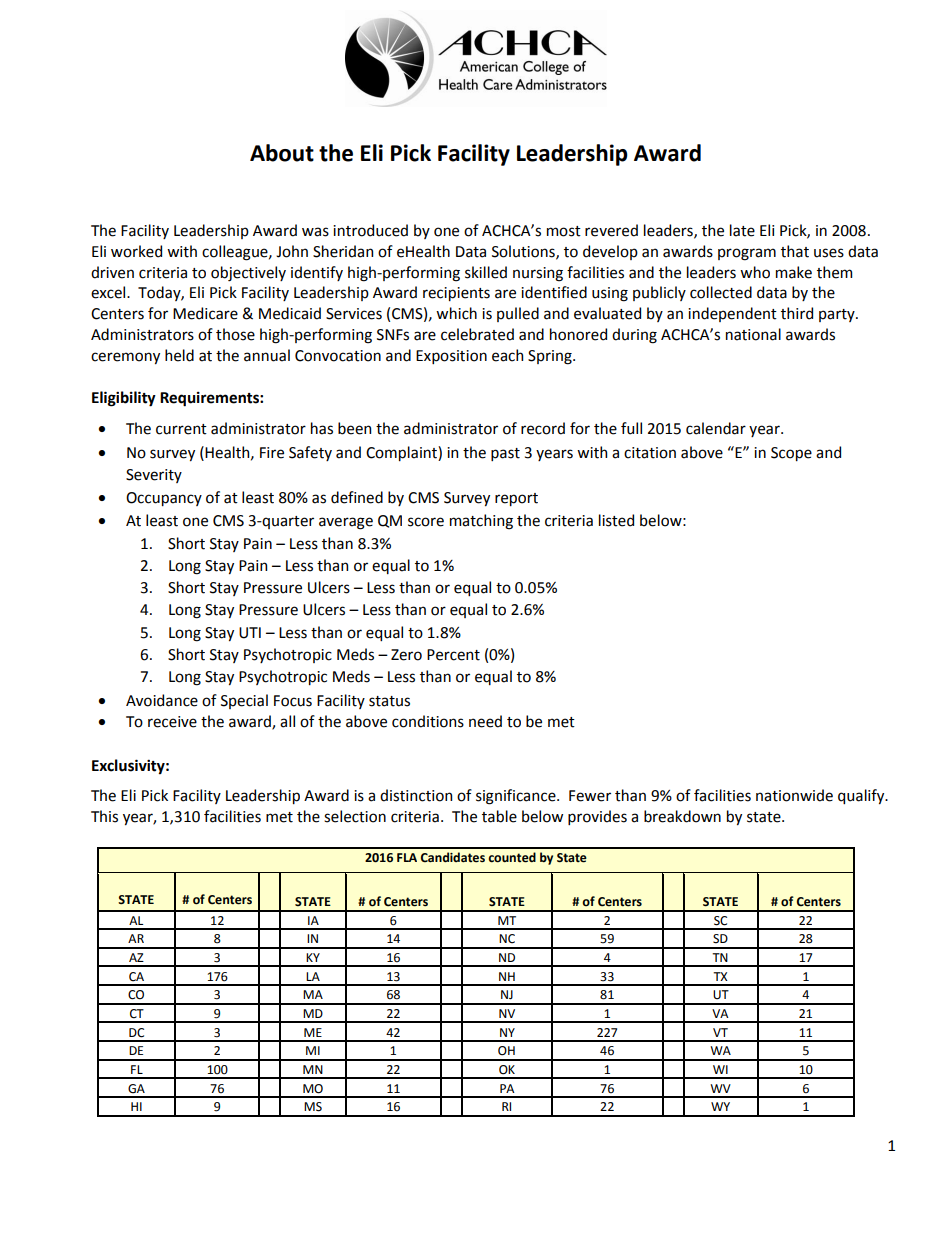 Image resolution: width=952 pixels, height=1233 pixels. Describe the element at coordinates (282, 153) in the document. I see `About` at that location.
